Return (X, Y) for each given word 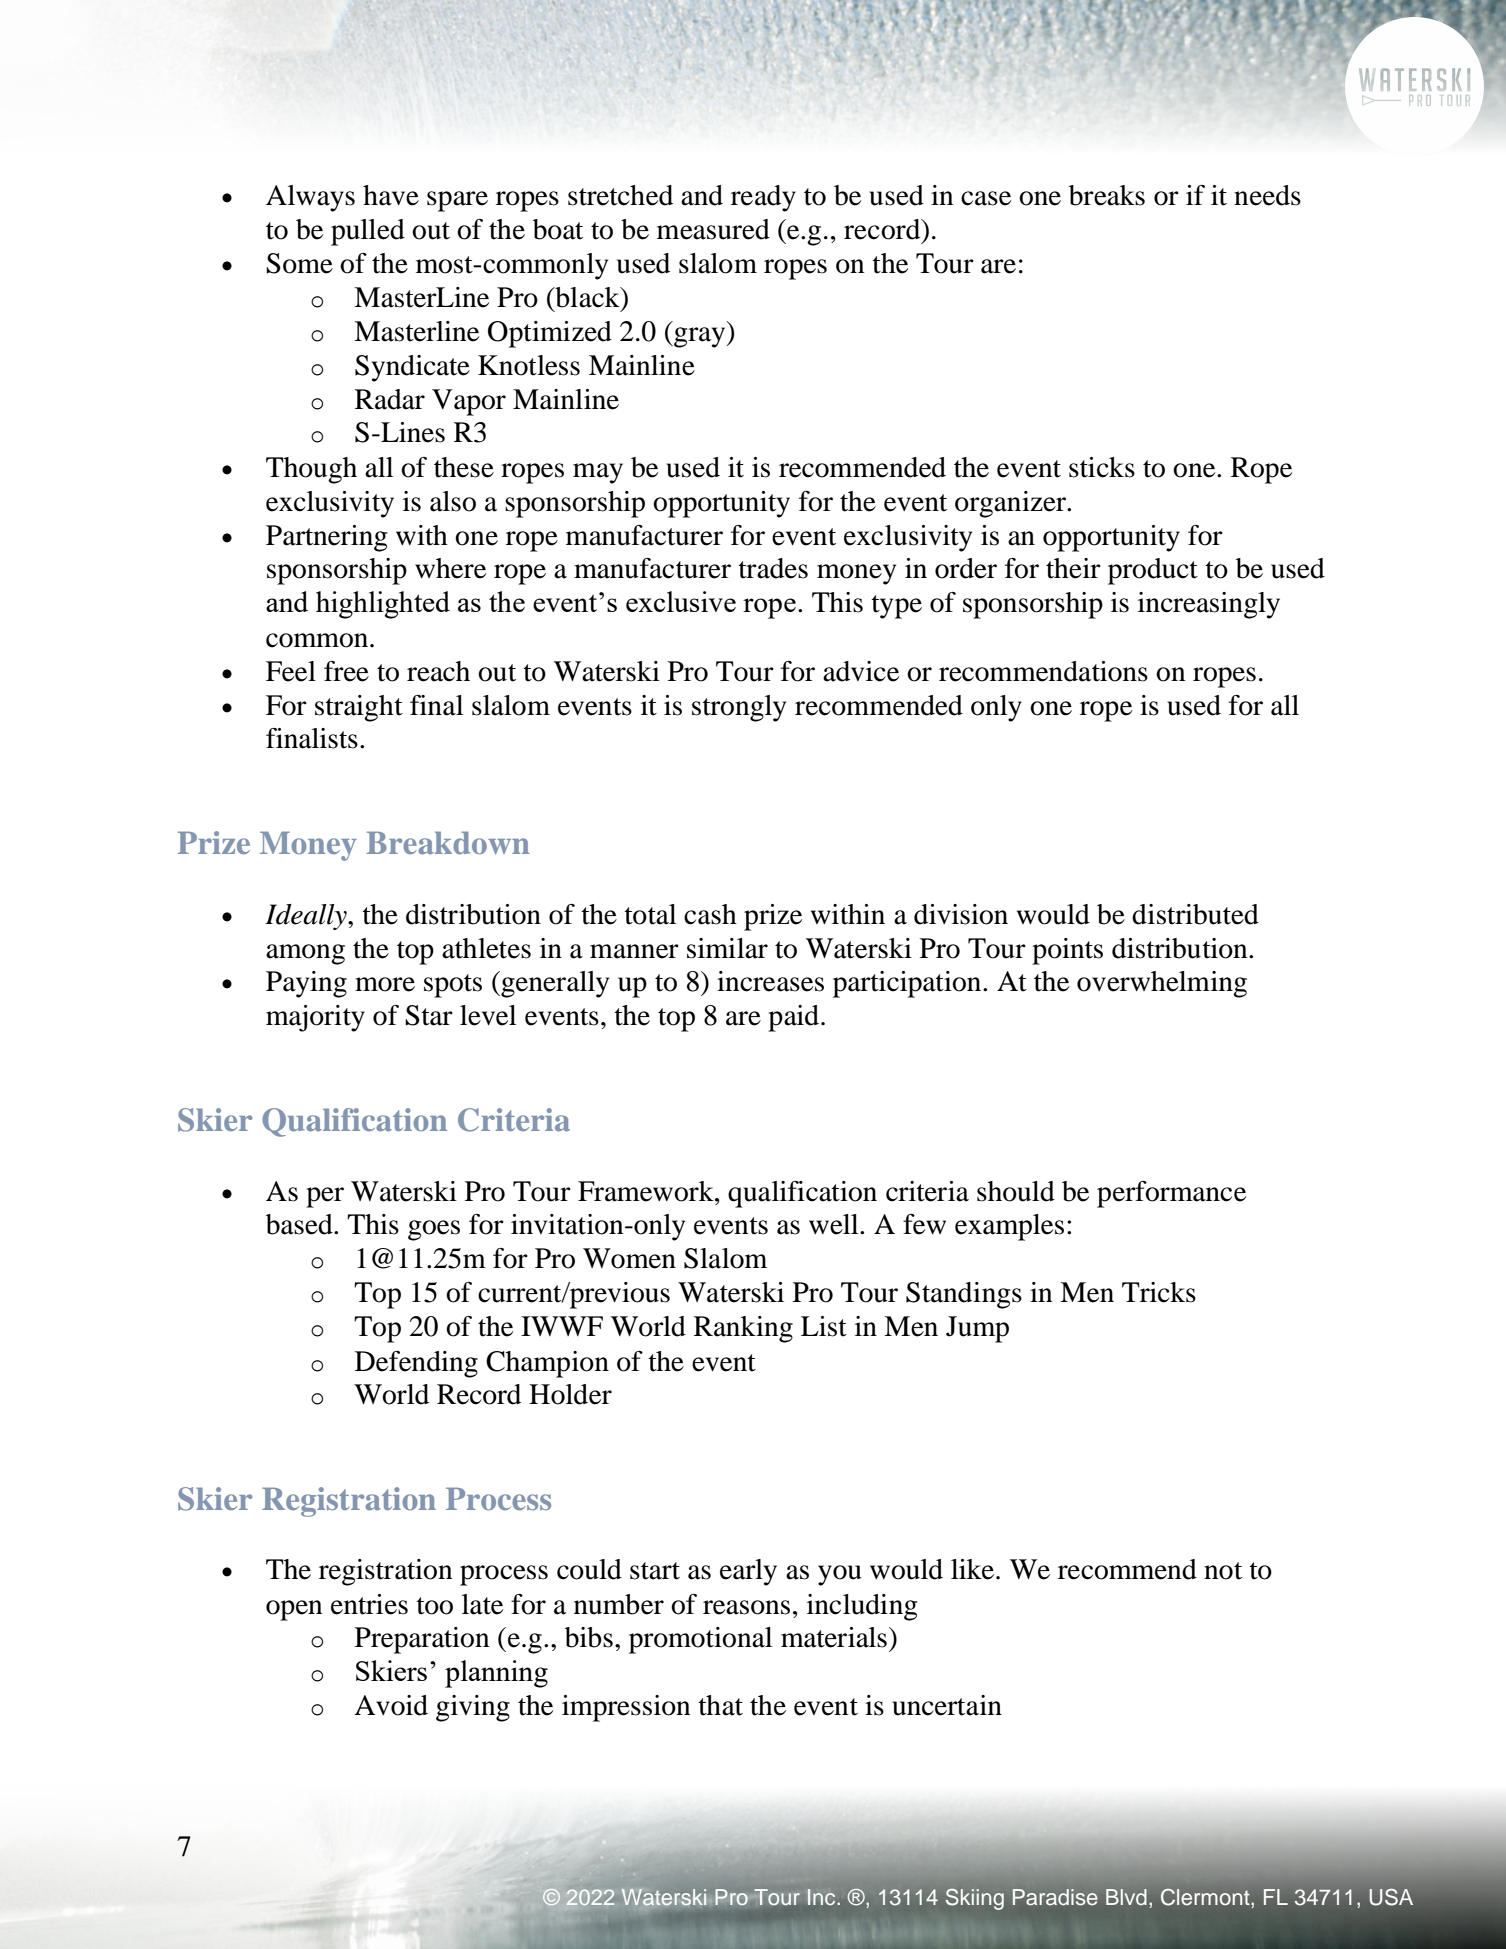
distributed (1195, 914)
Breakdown (448, 843)
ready (763, 198)
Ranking (743, 1329)
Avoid (391, 1705)
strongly (739, 708)
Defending (416, 1364)
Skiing (975, 1899)
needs (1267, 195)
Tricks (1159, 1292)
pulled (368, 232)
